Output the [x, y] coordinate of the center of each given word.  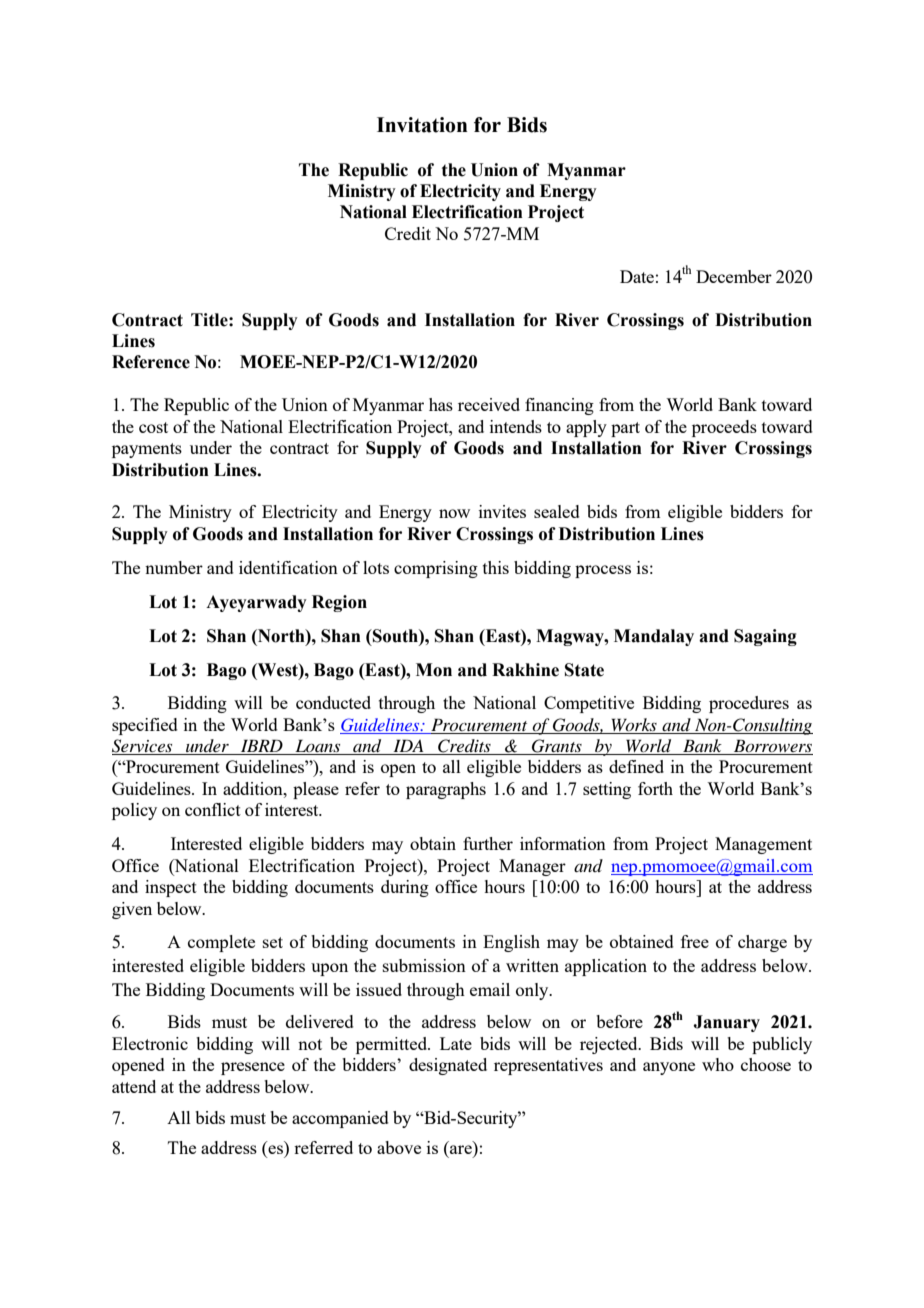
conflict [213, 809]
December [734, 276]
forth [655, 788]
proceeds [724, 428]
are [462, 1151]
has [441, 404]
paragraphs [446, 790]
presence [253, 1068]
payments [147, 450]
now [454, 513]
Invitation [422, 125]
